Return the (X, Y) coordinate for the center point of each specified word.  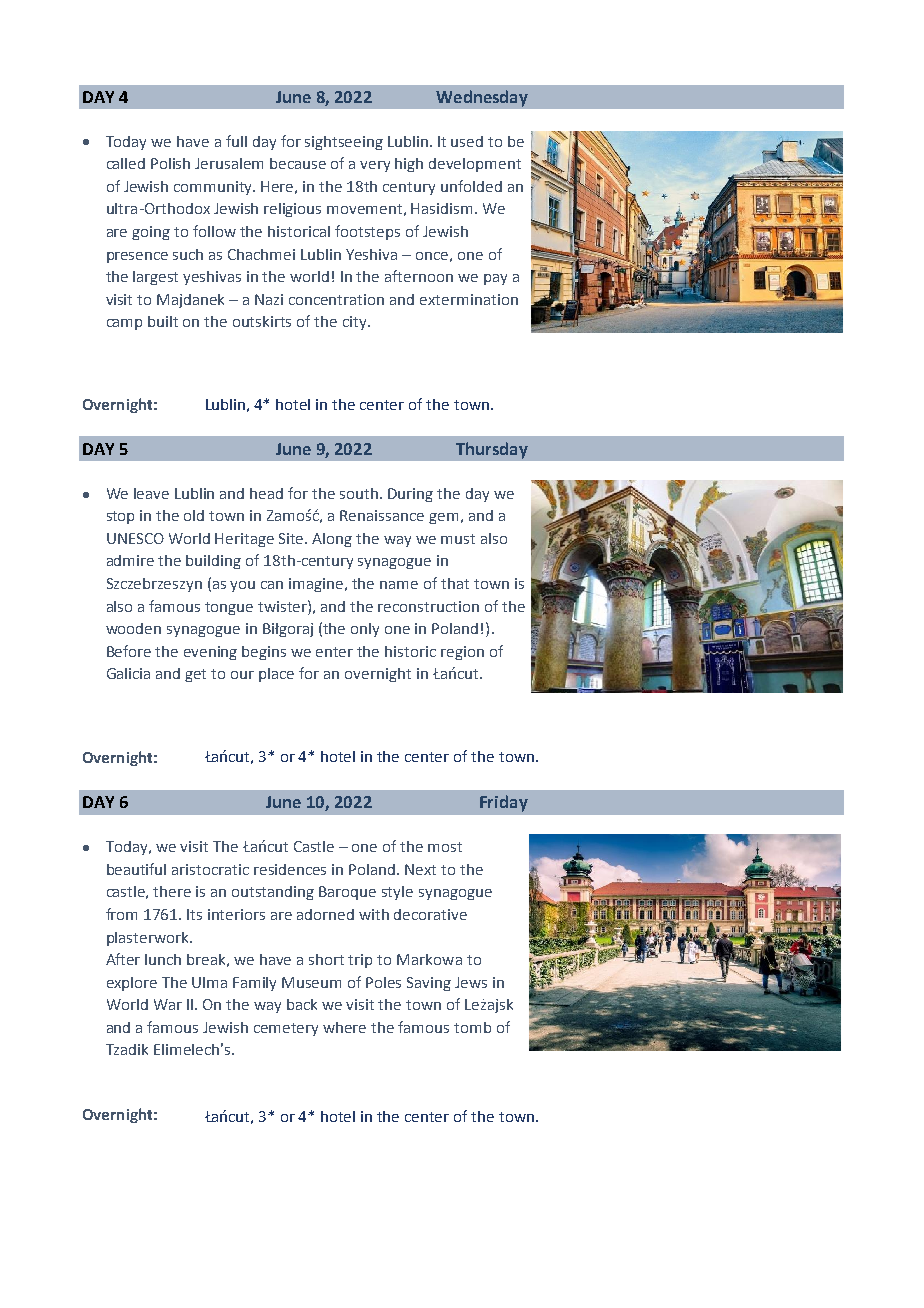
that (455, 583)
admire (130, 560)
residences (290, 869)
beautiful (136, 869)
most (445, 847)
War (168, 1004)
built (163, 321)
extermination (469, 299)
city (356, 323)
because (298, 163)
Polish (170, 163)
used (467, 141)
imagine (317, 585)
